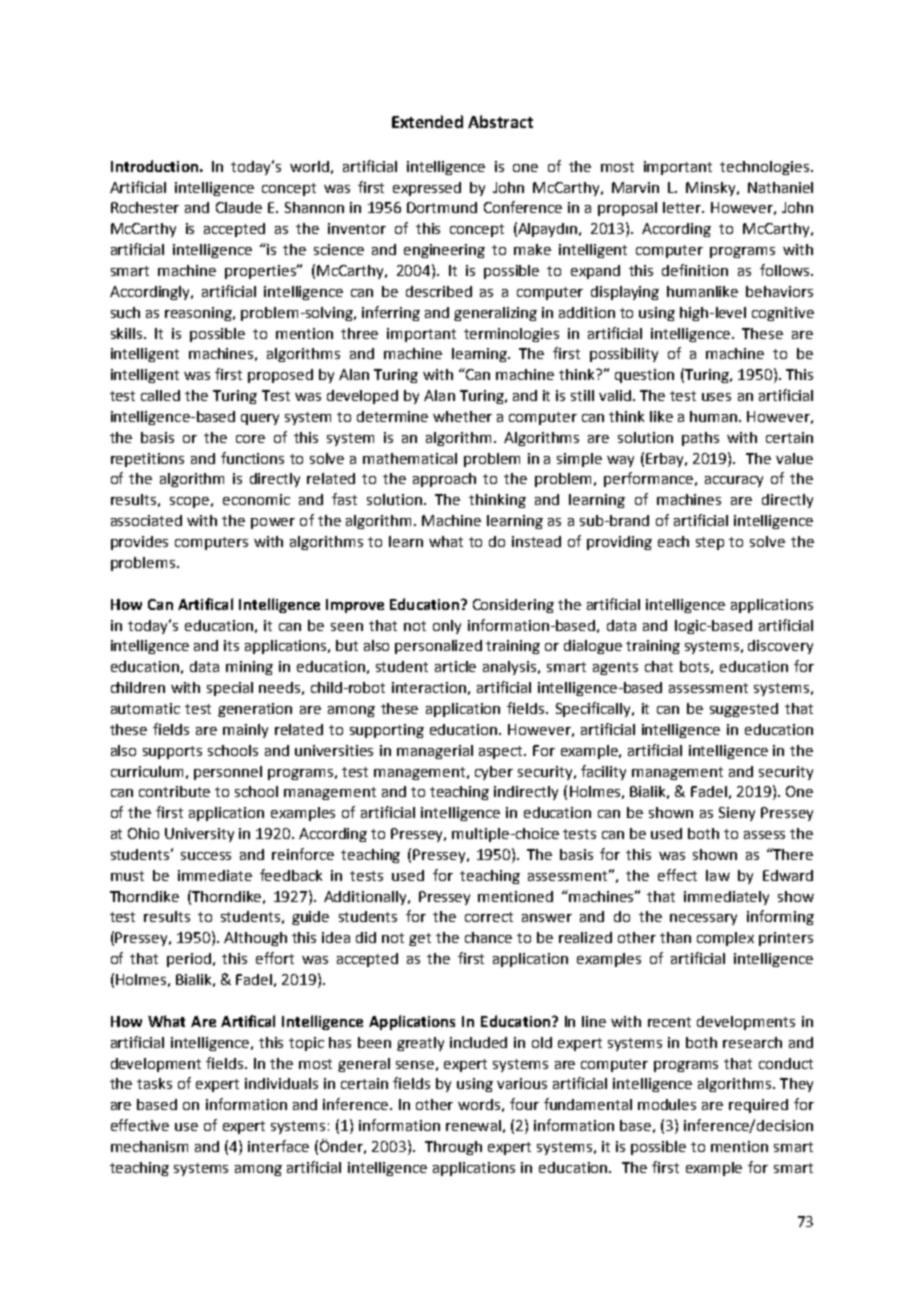 This image has height=1308, width=924. What do you see at coordinates (694, 666) in the image?
I see `bots` at bounding box center [694, 666].
